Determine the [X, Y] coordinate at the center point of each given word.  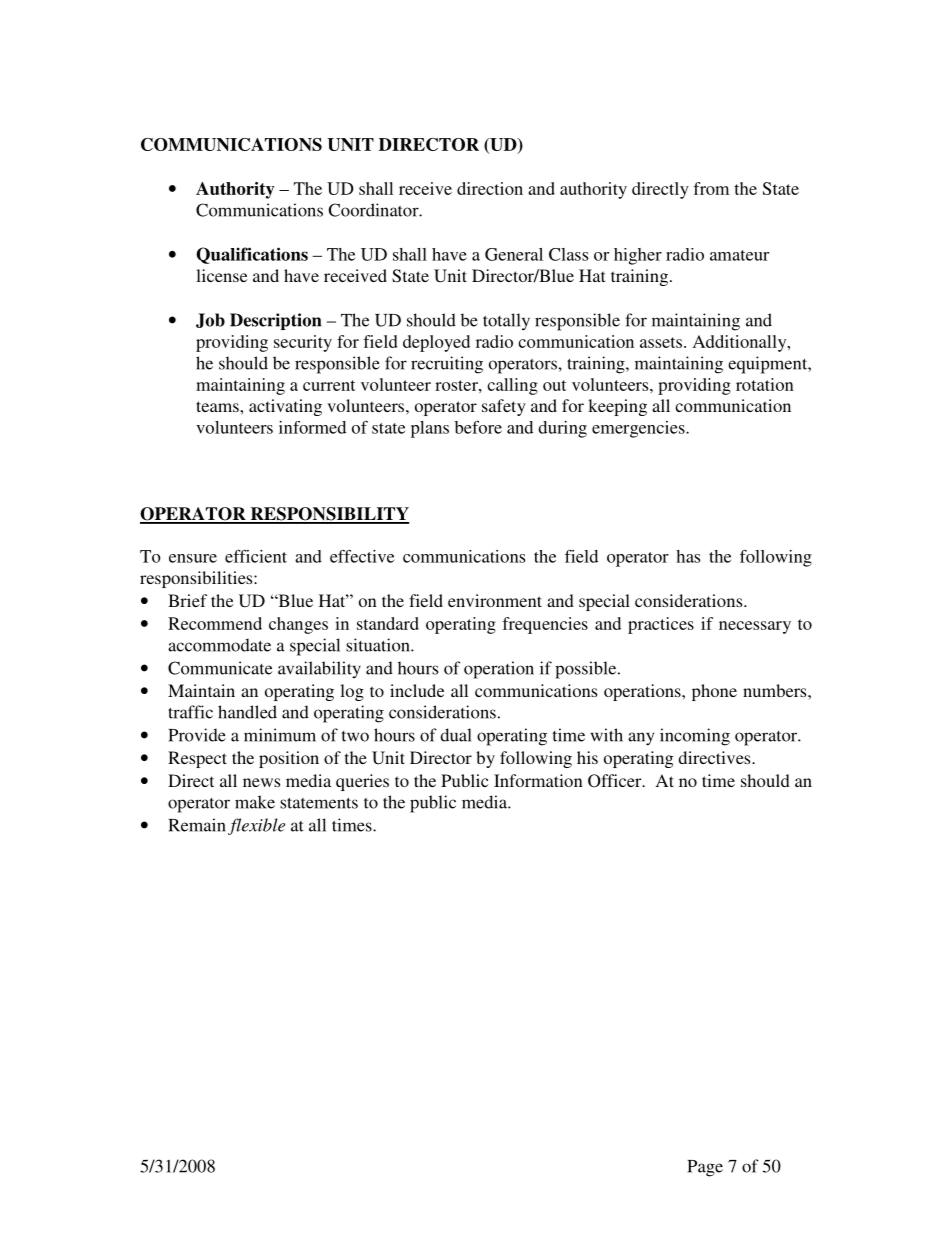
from [711, 188]
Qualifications [252, 255]
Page [705, 1168]
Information [538, 780]
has [688, 556]
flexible [256, 826]
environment [495, 600]
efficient [256, 556]
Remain [197, 825]
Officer [616, 781]
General [514, 254]
